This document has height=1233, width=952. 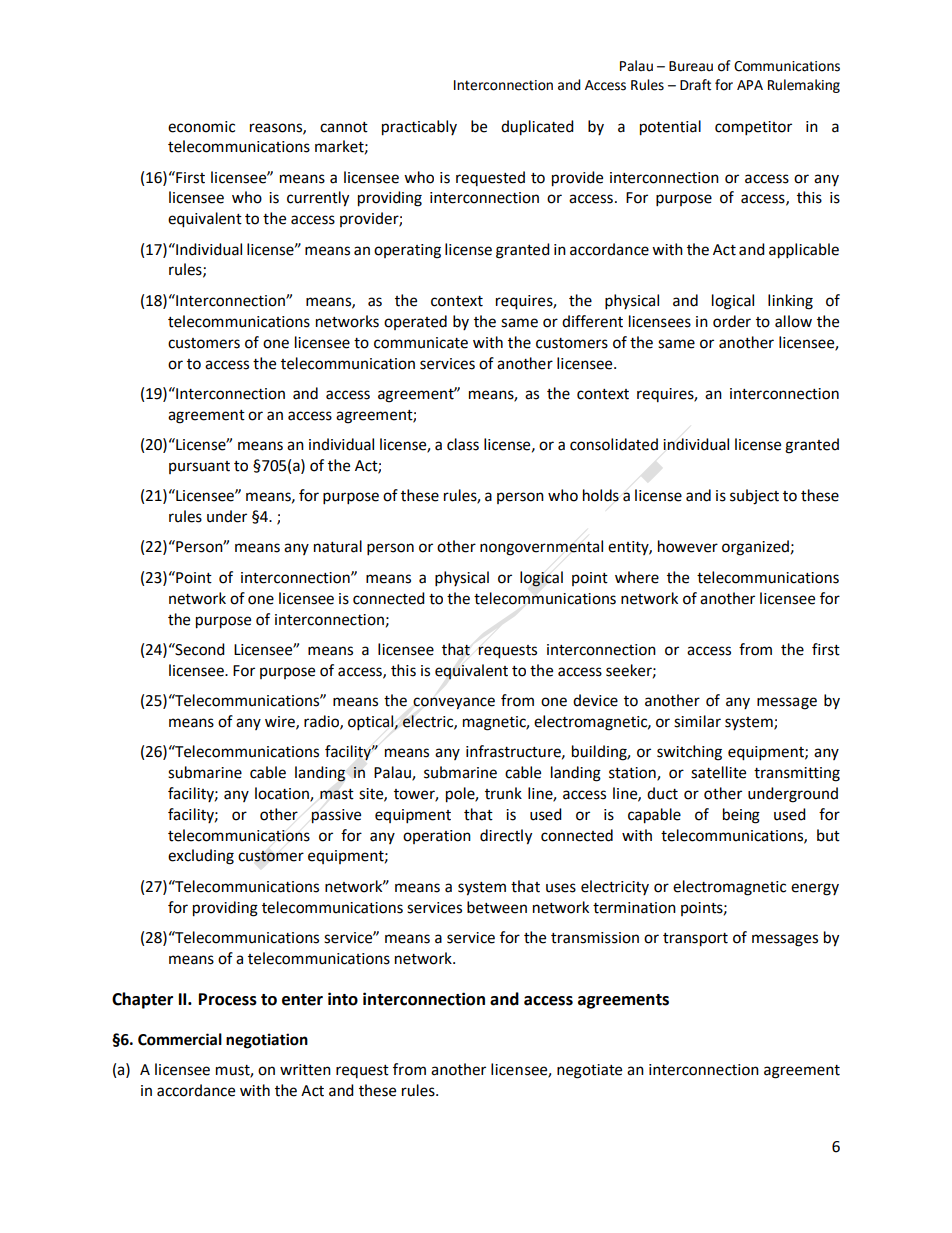 What do you see at coordinates (541, 548) in the document?
I see `nongovernmental` at bounding box center [541, 548].
